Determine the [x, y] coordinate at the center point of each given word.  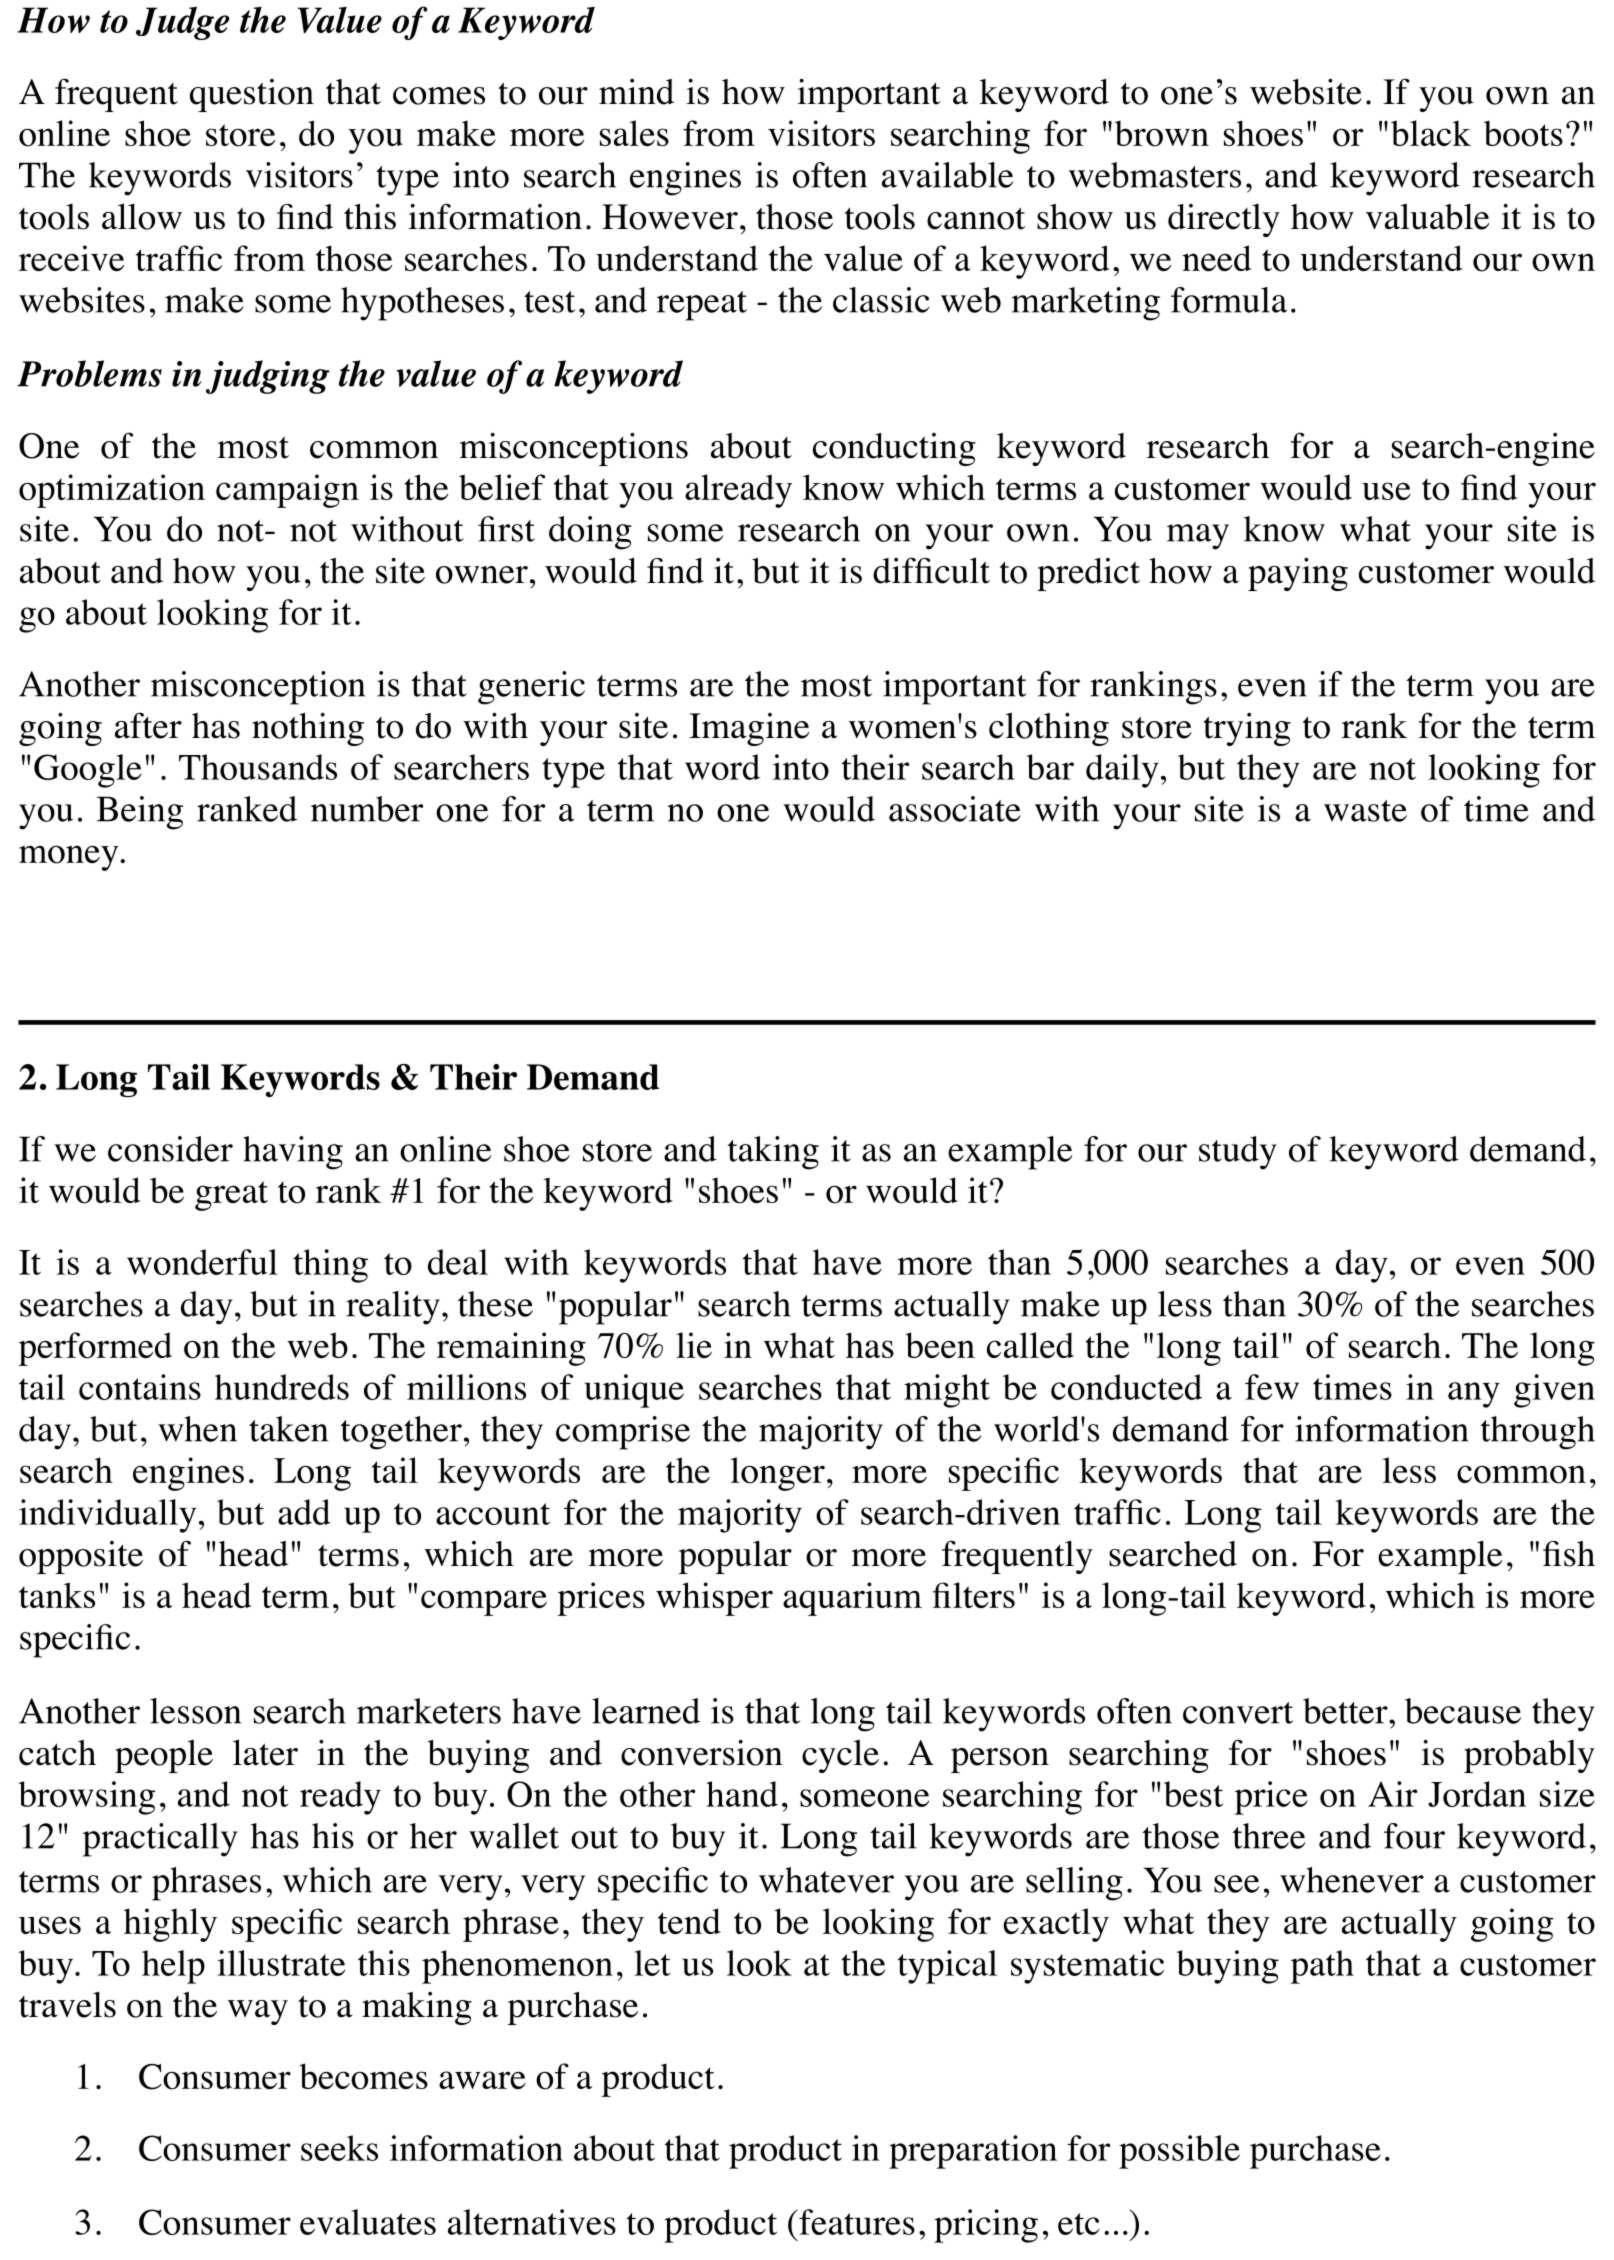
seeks [339, 2148]
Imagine [749, 729]
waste [1365, 811]
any [1474, 1395]
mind [636, 92]
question [252, 95]
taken [288, 1429]
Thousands [258, 767]
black [1431, 133]
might [947, 1391]
